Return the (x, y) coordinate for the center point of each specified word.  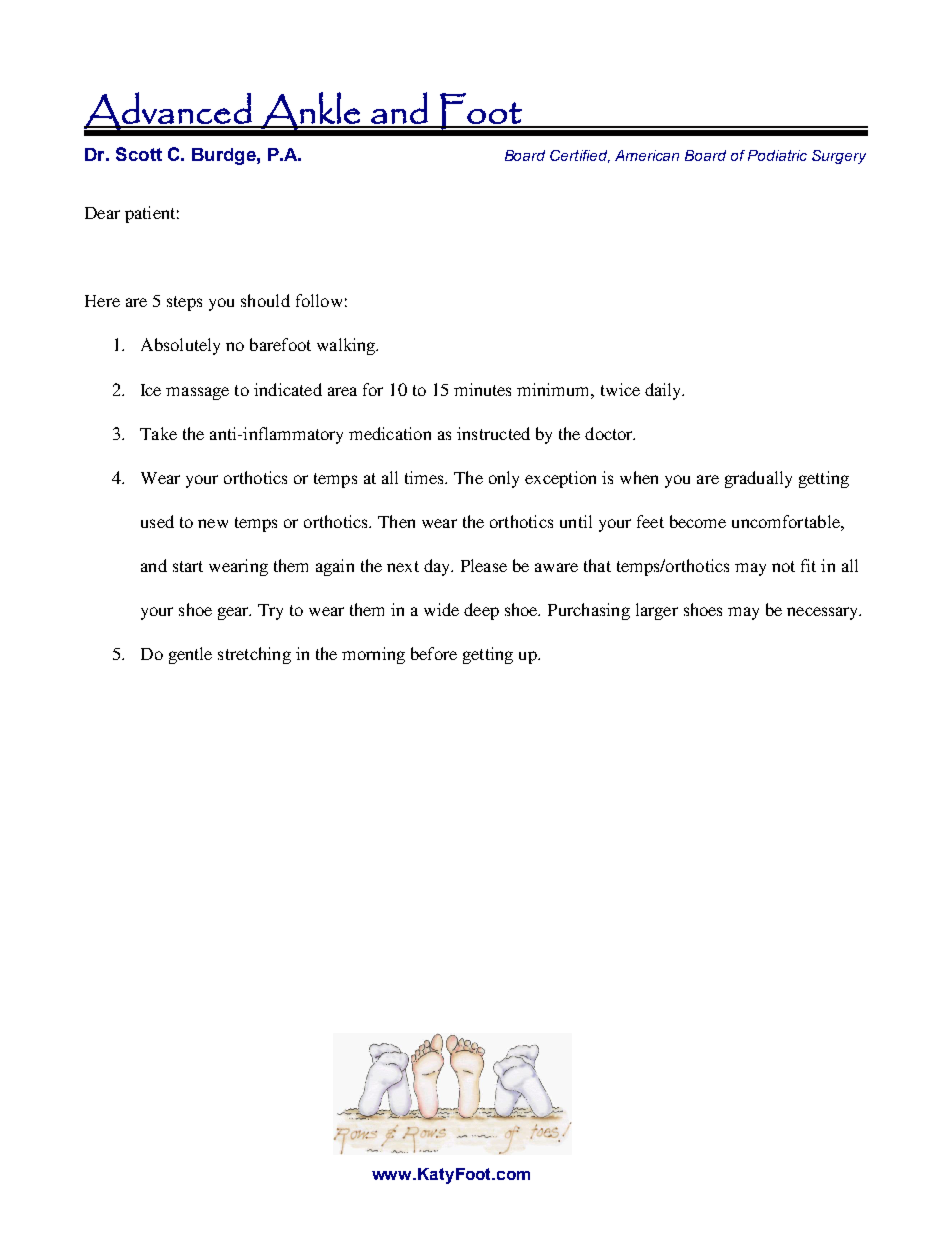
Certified (580, 156)
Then (396, 521)
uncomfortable (787, 521)
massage (197, 393)
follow (319, 300)
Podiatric (777, 155)
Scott (139, 154)
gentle (190, 655)
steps (184, 303)
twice (620, 389)
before (434, 653)
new (213, 523)
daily (664, 391)
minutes (482, 389)
